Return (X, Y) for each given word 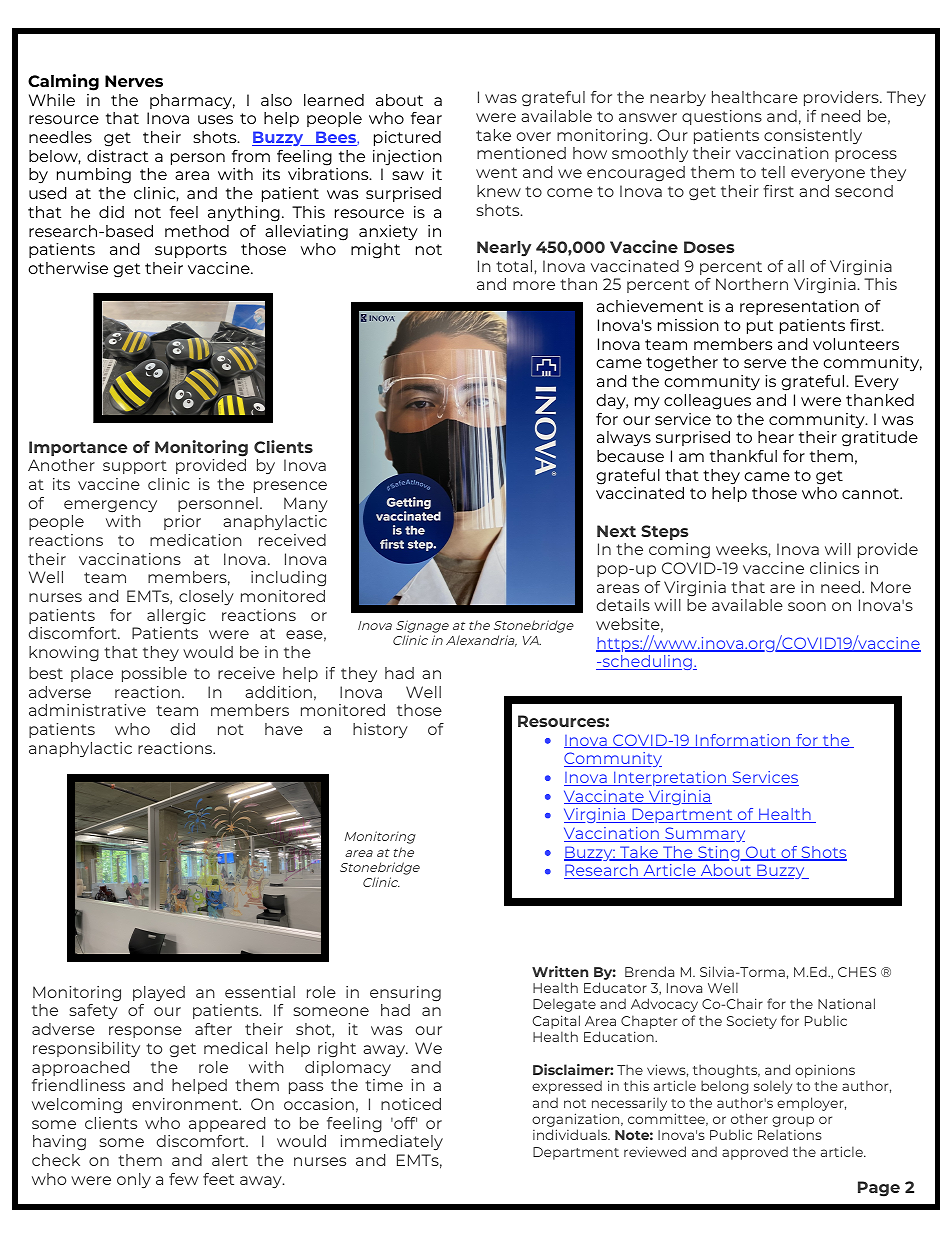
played (159, 993)
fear (426, 118)
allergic (176, 616)
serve (765, 363)
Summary (704, 834)
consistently (813, 136)
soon (807, 606)
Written (560, 971)
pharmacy (192, 102)
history (380, 730)
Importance (78, 448)
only (134, 1180)
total (514, 266)
